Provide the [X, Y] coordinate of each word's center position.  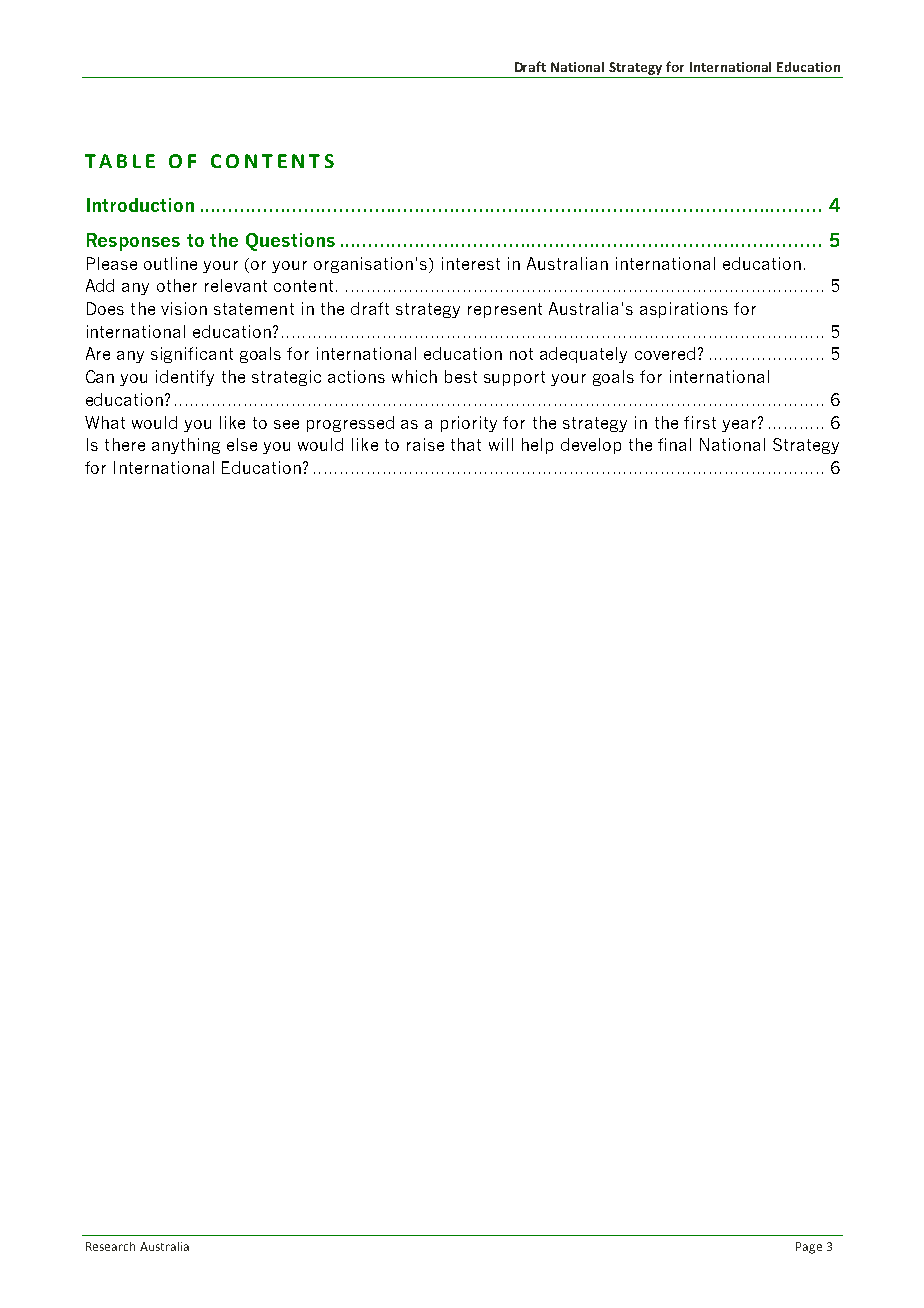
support [514, 378]
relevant [236, 285]
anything [186, 446]
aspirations [684, 310]
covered [665, 353]
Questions [290, 242]
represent [505, 310]
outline [170, 263]
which [414, 376]
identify [185, 378]
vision [184, 308]
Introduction [140, 205]
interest [471, 263]
